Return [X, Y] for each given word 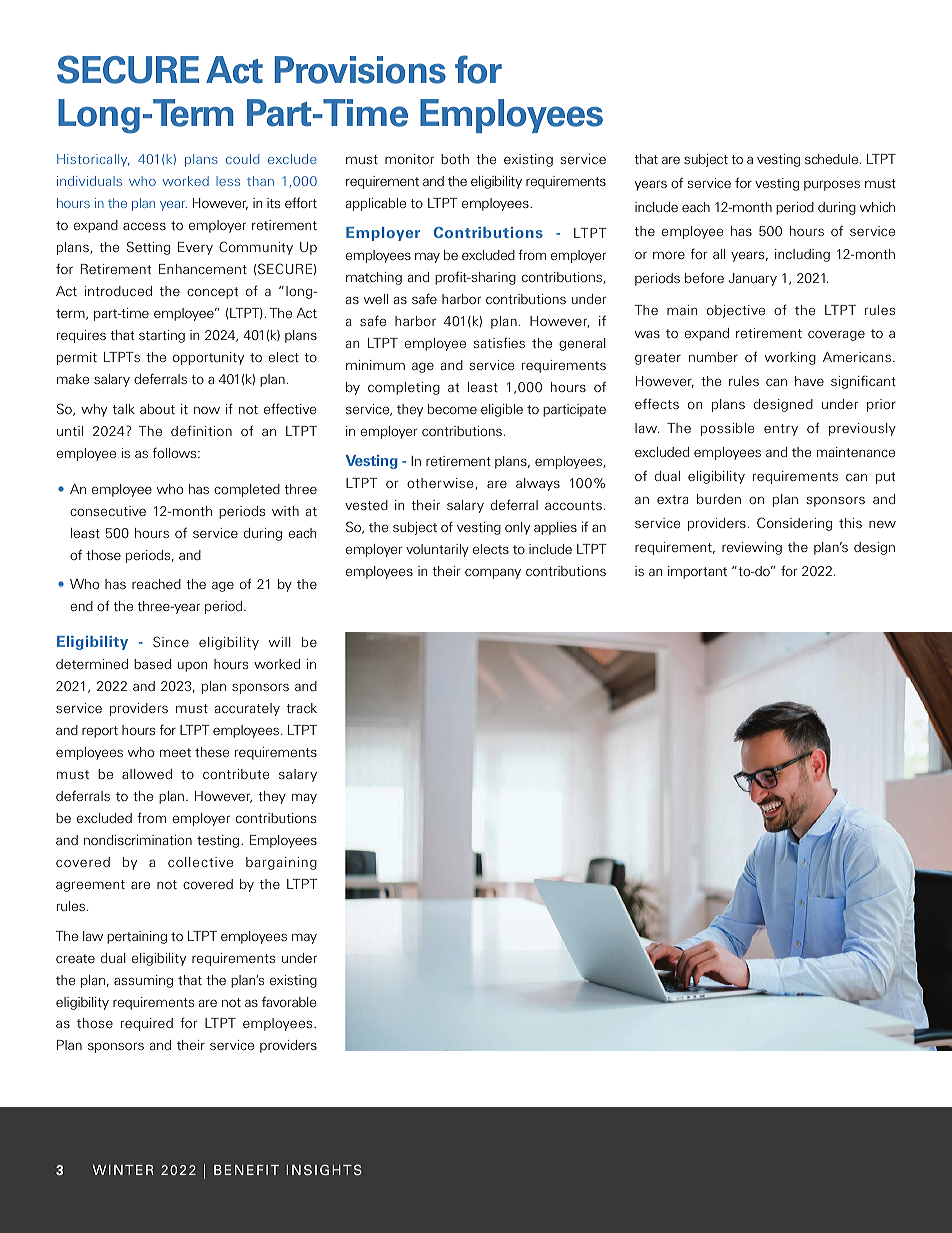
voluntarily [437, 550]
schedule [833, 159]
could [243, 159]
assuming [143, 981]
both [455, 159]
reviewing [752, 548]
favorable [289, 1001]
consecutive [108, 511]
